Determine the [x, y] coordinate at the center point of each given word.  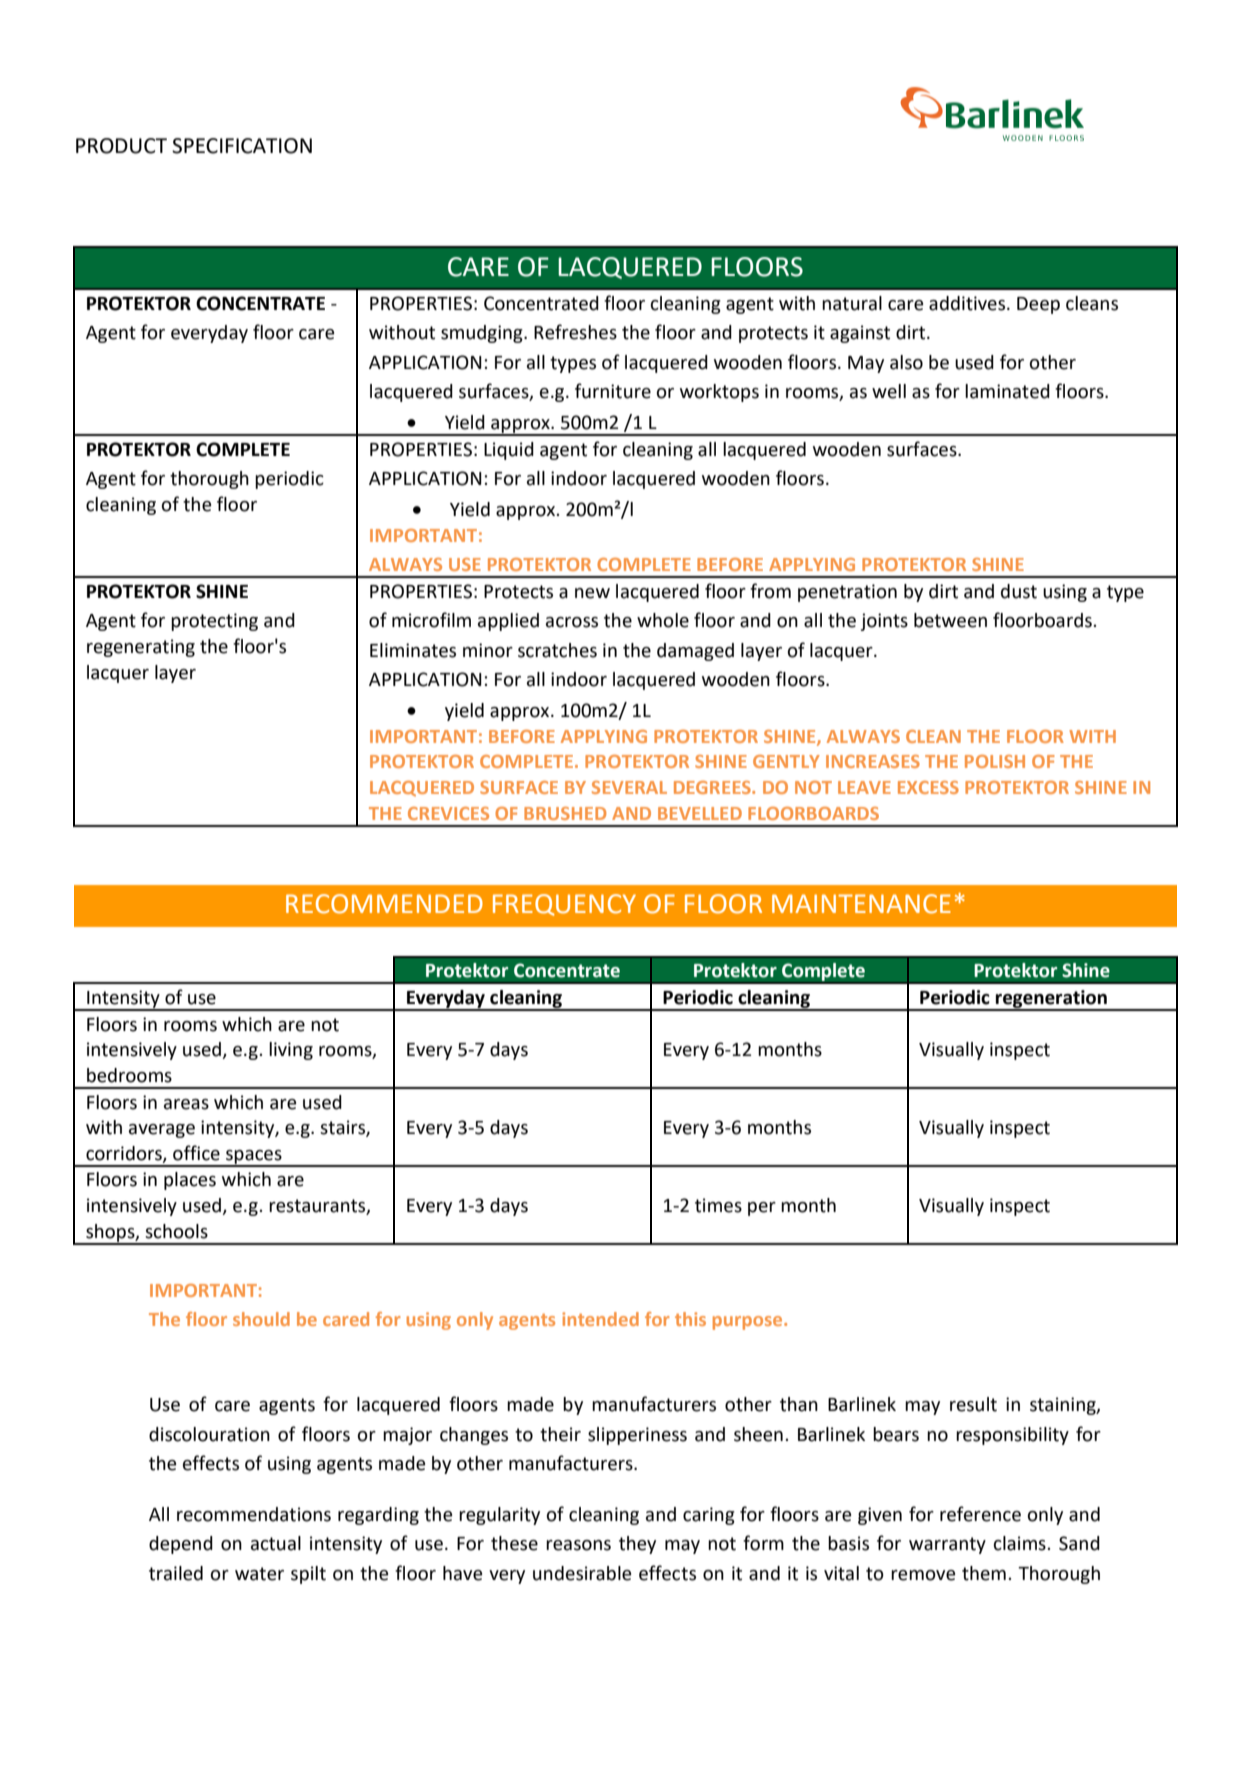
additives [968, 303]
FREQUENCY [564, 905]
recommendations [254, 1514]
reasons [578, 1545]
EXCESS [928, 787]
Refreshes [575, 332]
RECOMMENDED [384, 904]
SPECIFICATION [242, 146]
